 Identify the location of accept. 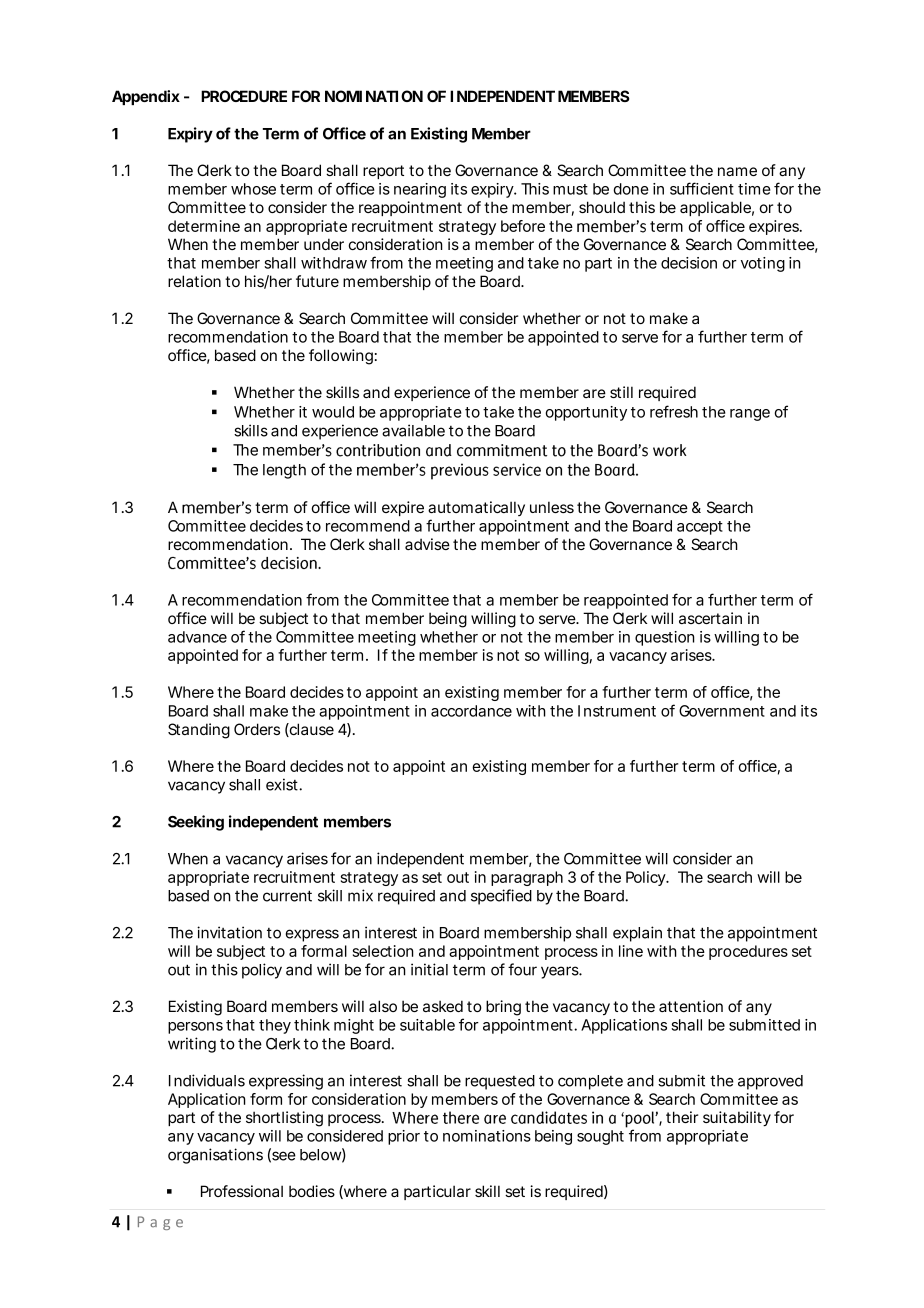
(700, 528).
